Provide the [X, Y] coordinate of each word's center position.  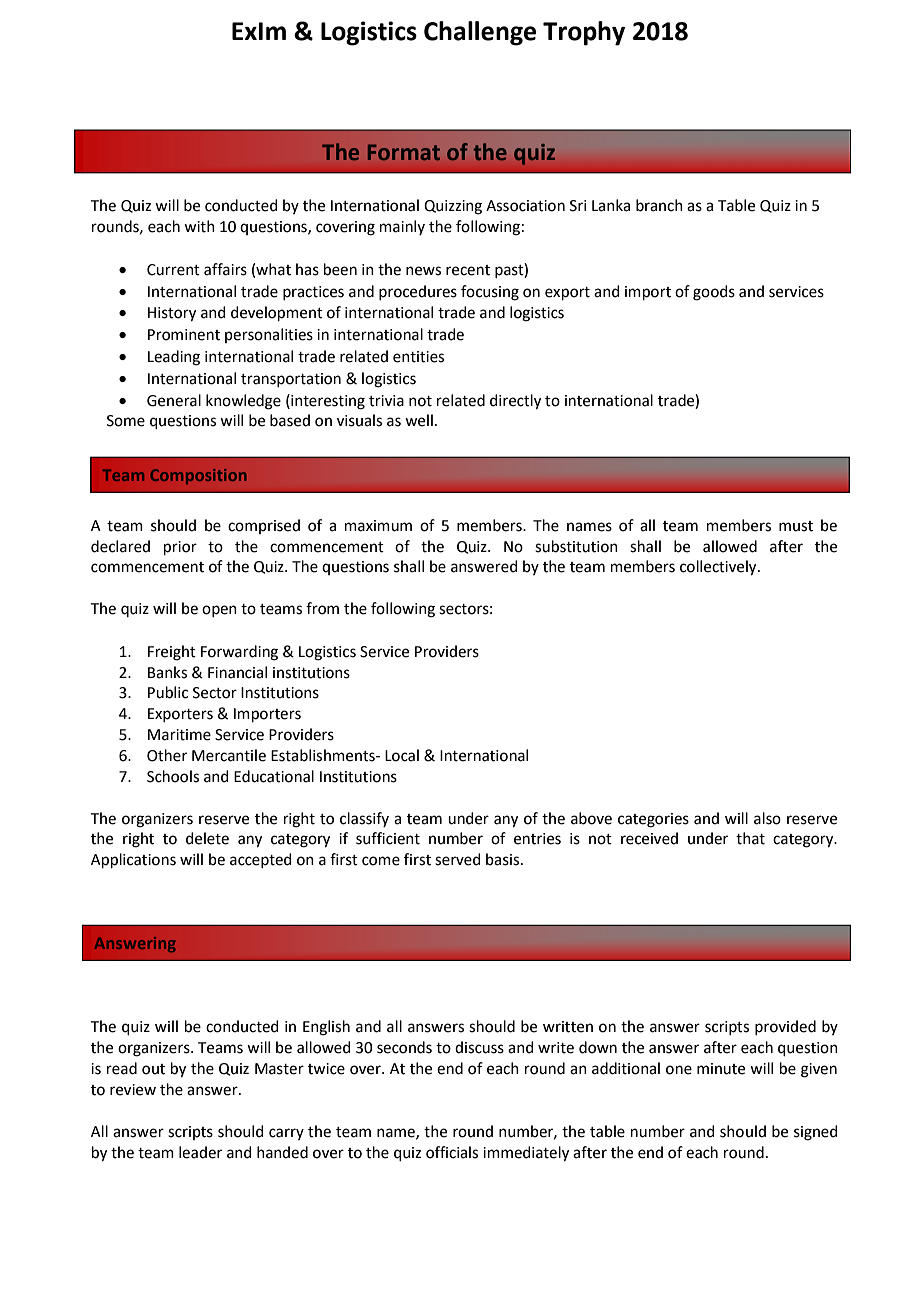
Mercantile [229, 755]
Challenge [480, 33]
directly [515, 402]
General [174, 400]
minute [721, 1069]
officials [452, 1152]
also [767, 818]
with [199, 226]
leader [200, 1152]
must [796, 526]
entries [537, 839]
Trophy [584, 33]
